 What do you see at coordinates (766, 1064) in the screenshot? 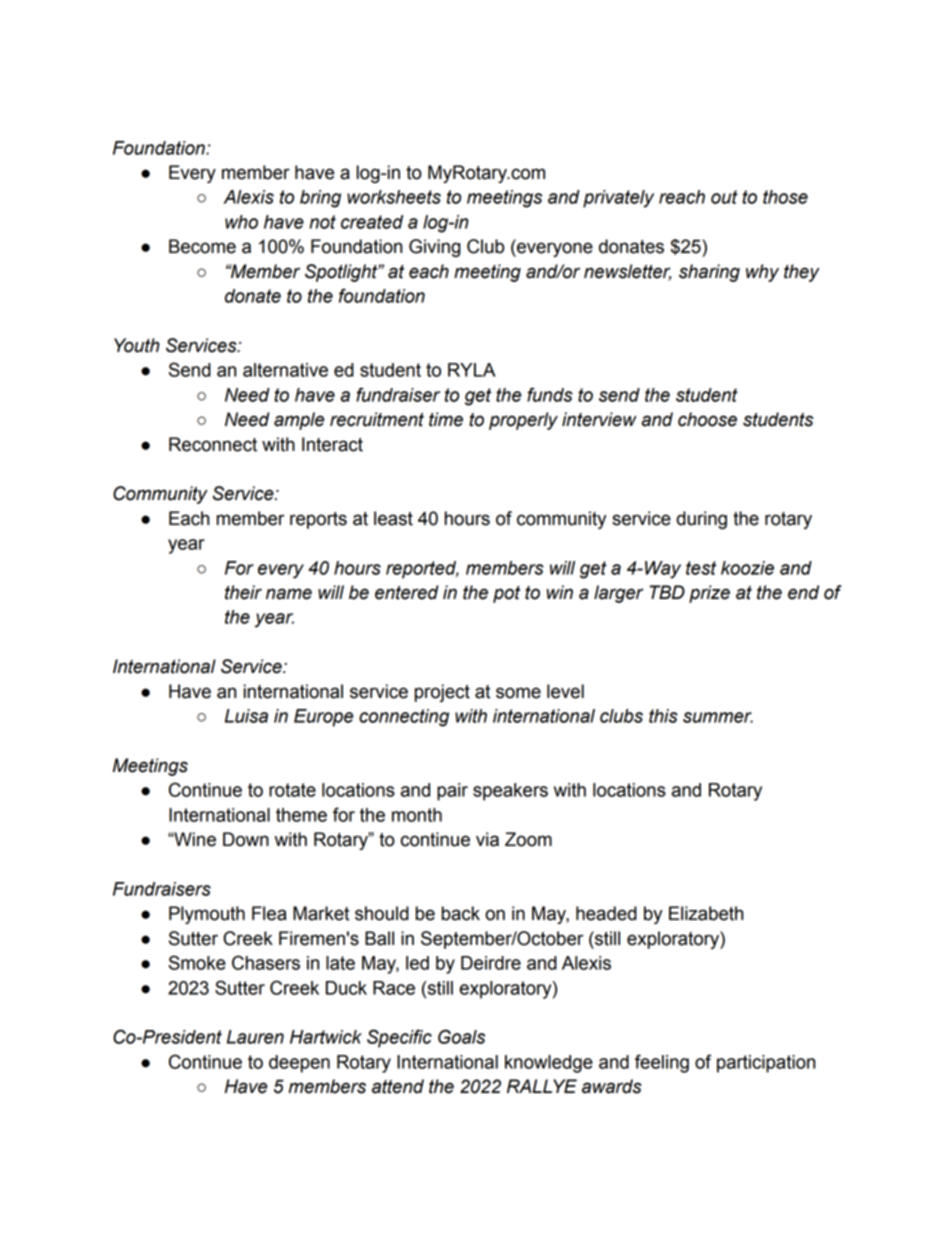
I see `participation` at bounding box center [766, 1064].
